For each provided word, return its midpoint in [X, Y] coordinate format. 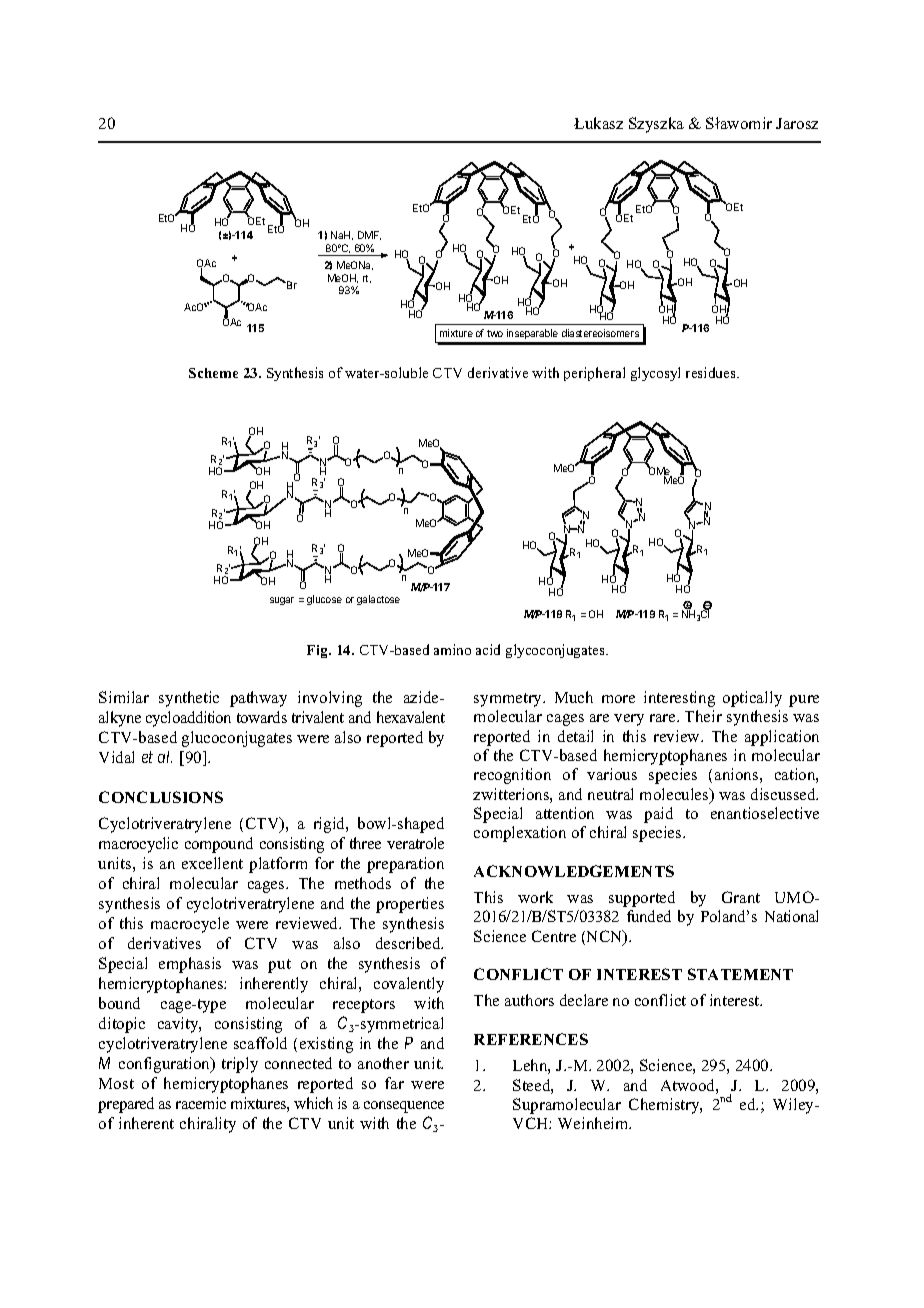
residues [712, 372]
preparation [405, 865]
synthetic [189, 699]
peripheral [594, 374]
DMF [369, 235]
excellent [212, 863]
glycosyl [655, 374]
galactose [378, 600]
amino [452, 649]
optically [752, 699]
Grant [741, 897]
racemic [201, 1103]
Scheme [213, 373]
